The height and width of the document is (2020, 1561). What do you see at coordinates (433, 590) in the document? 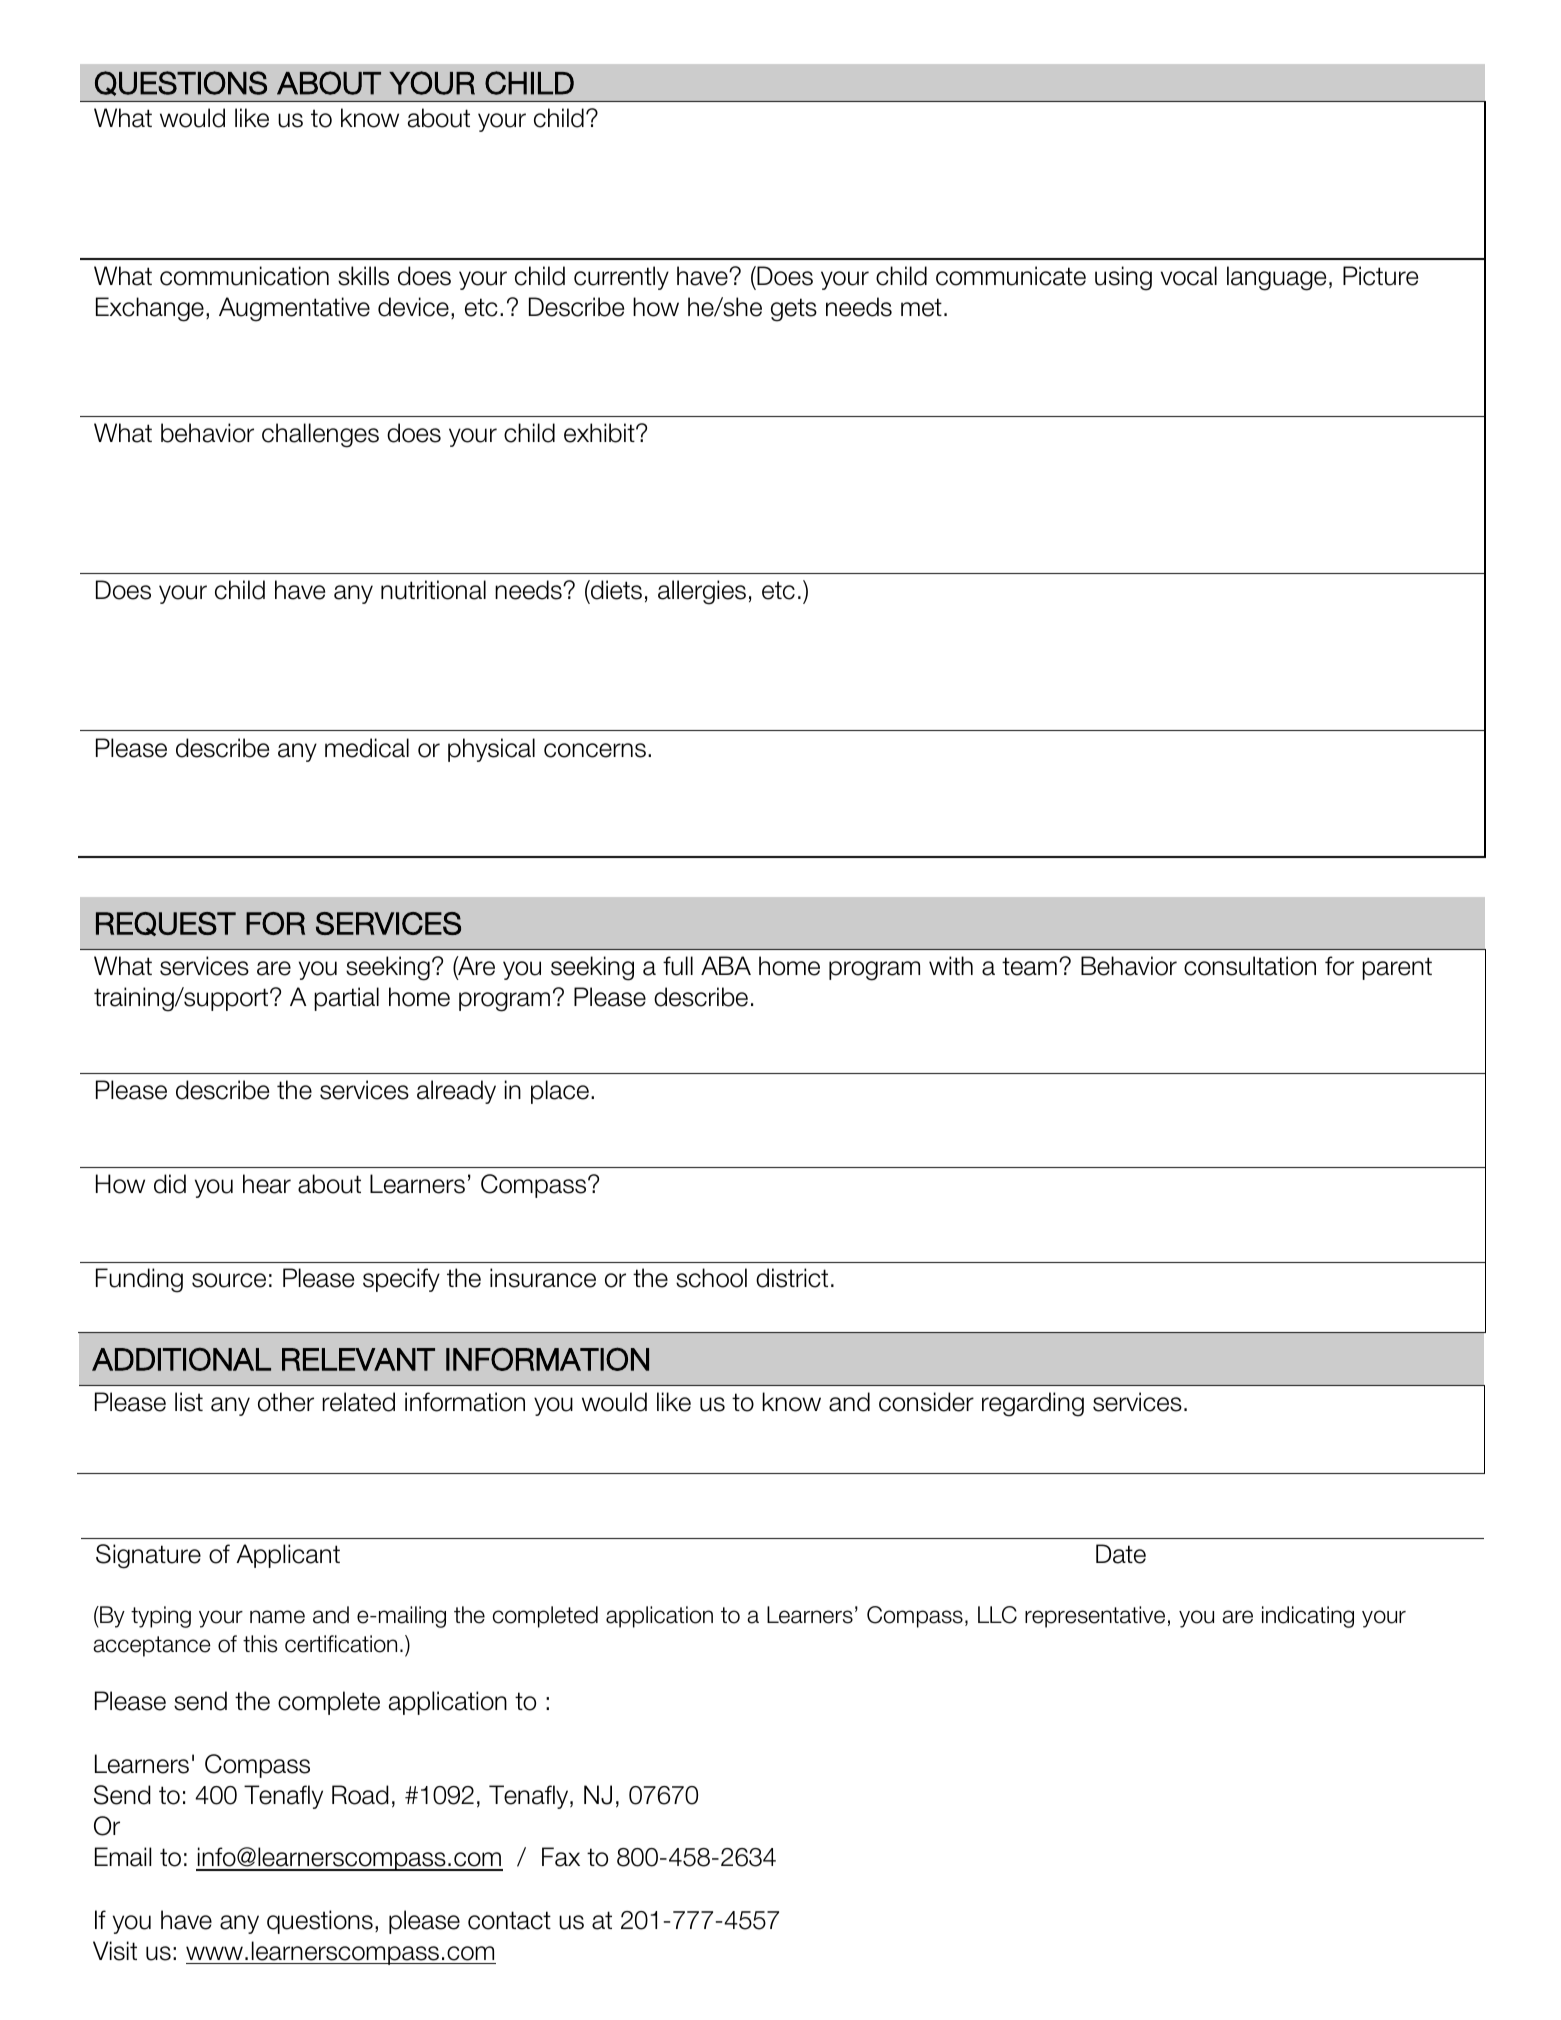
I see `nutritional` at bounding box center [433, 590].
